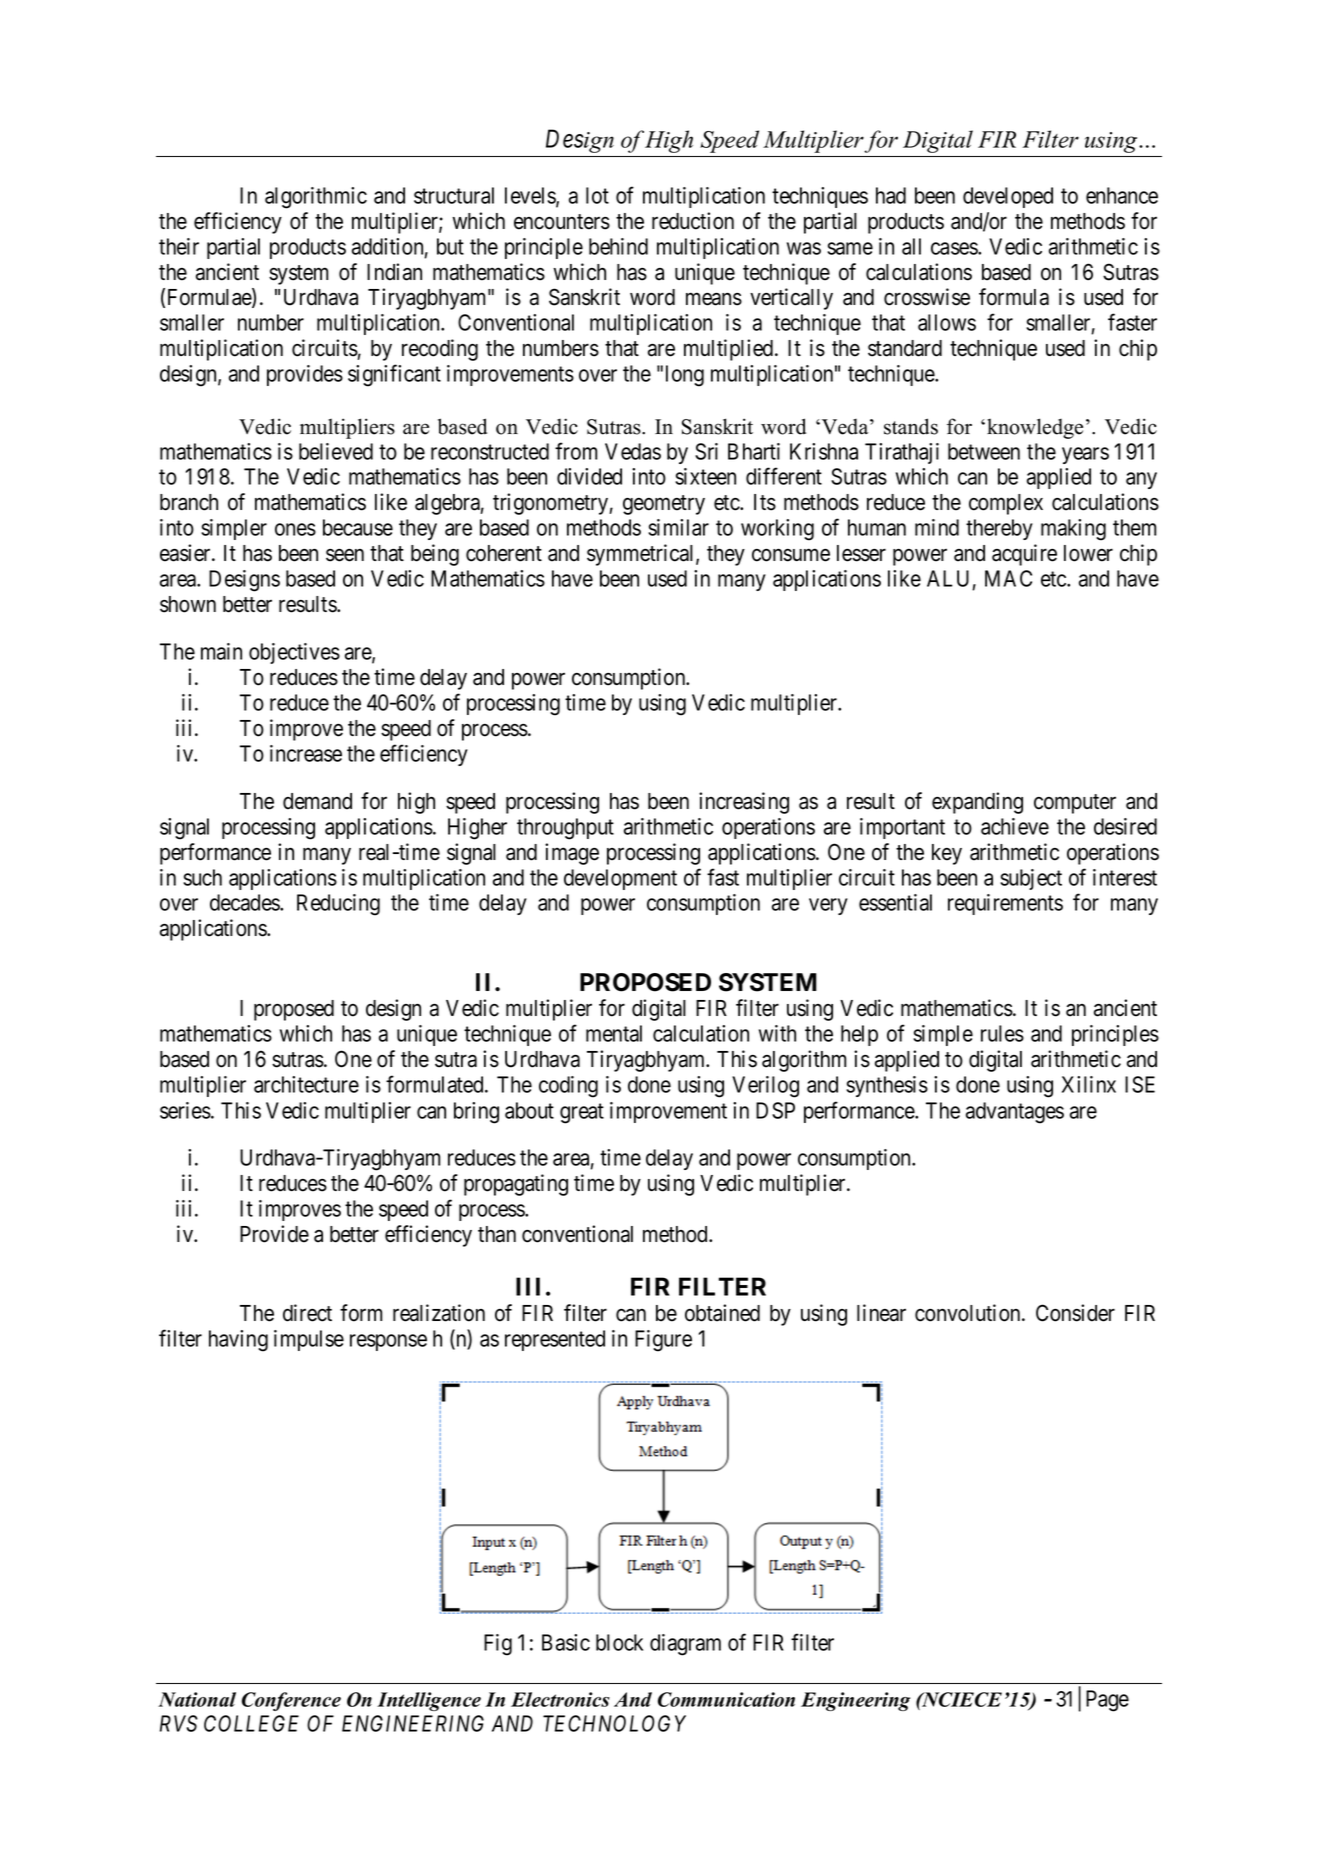 Image resolution: width=1318 pixels, height=1863 pixels. What do you see at coordinates (291, 1701) in the screenshot?
I see `Conference` at bounding box center [291, 1701].
